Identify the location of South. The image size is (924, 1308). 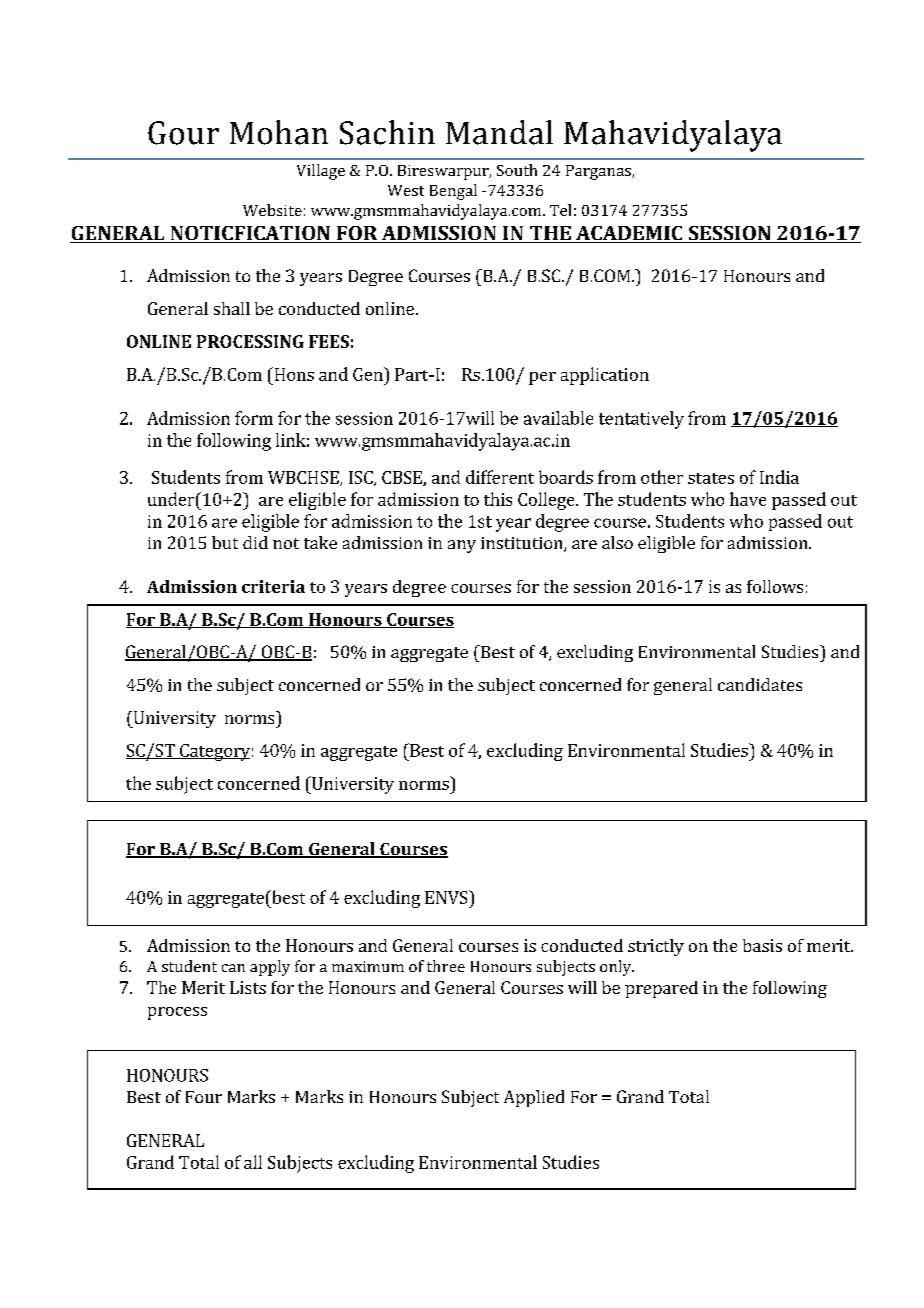
(517, 170).
